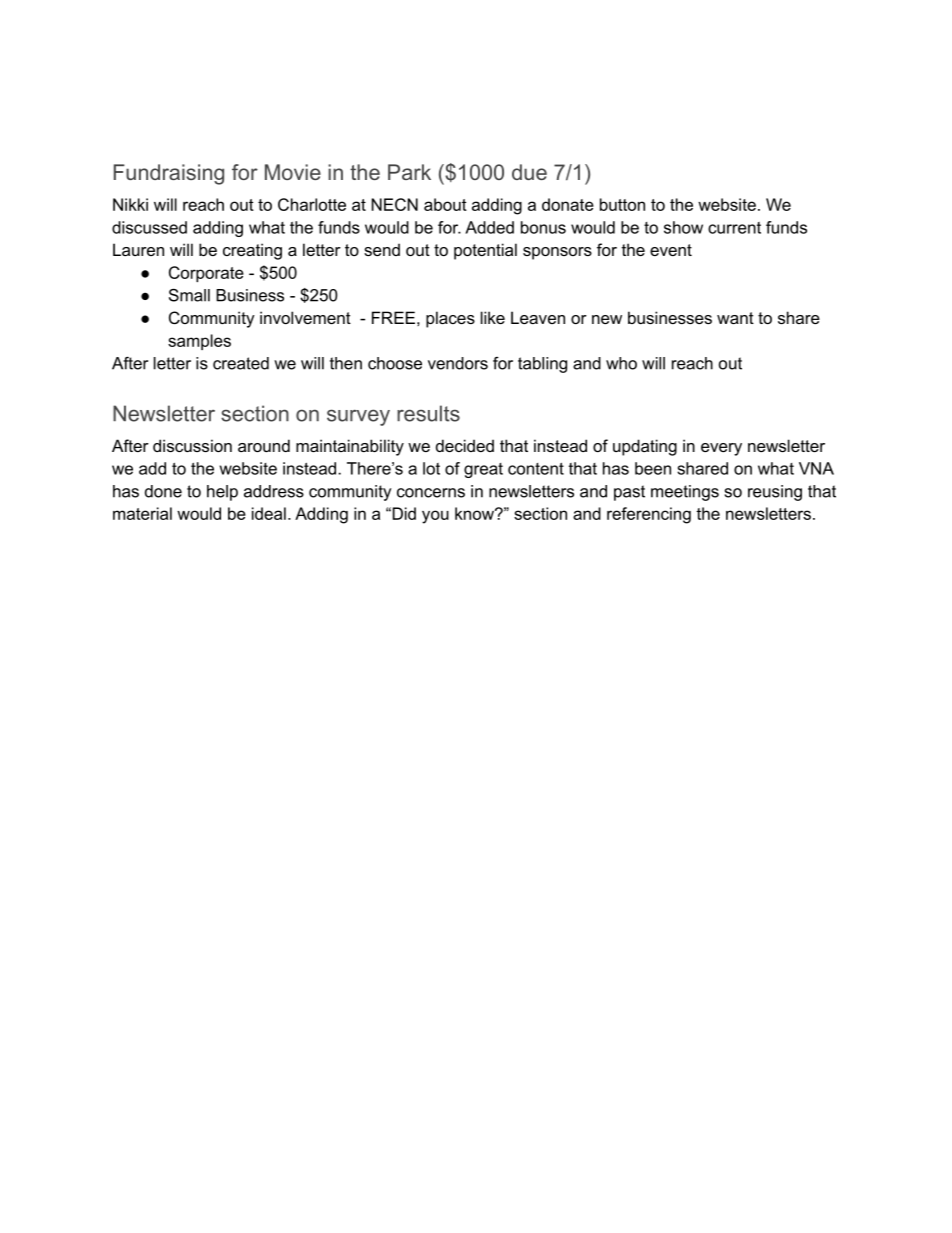 The image size is (952, 1233). Describe the element at coordinates (435, 517) in the document. I see `you` at that location.
